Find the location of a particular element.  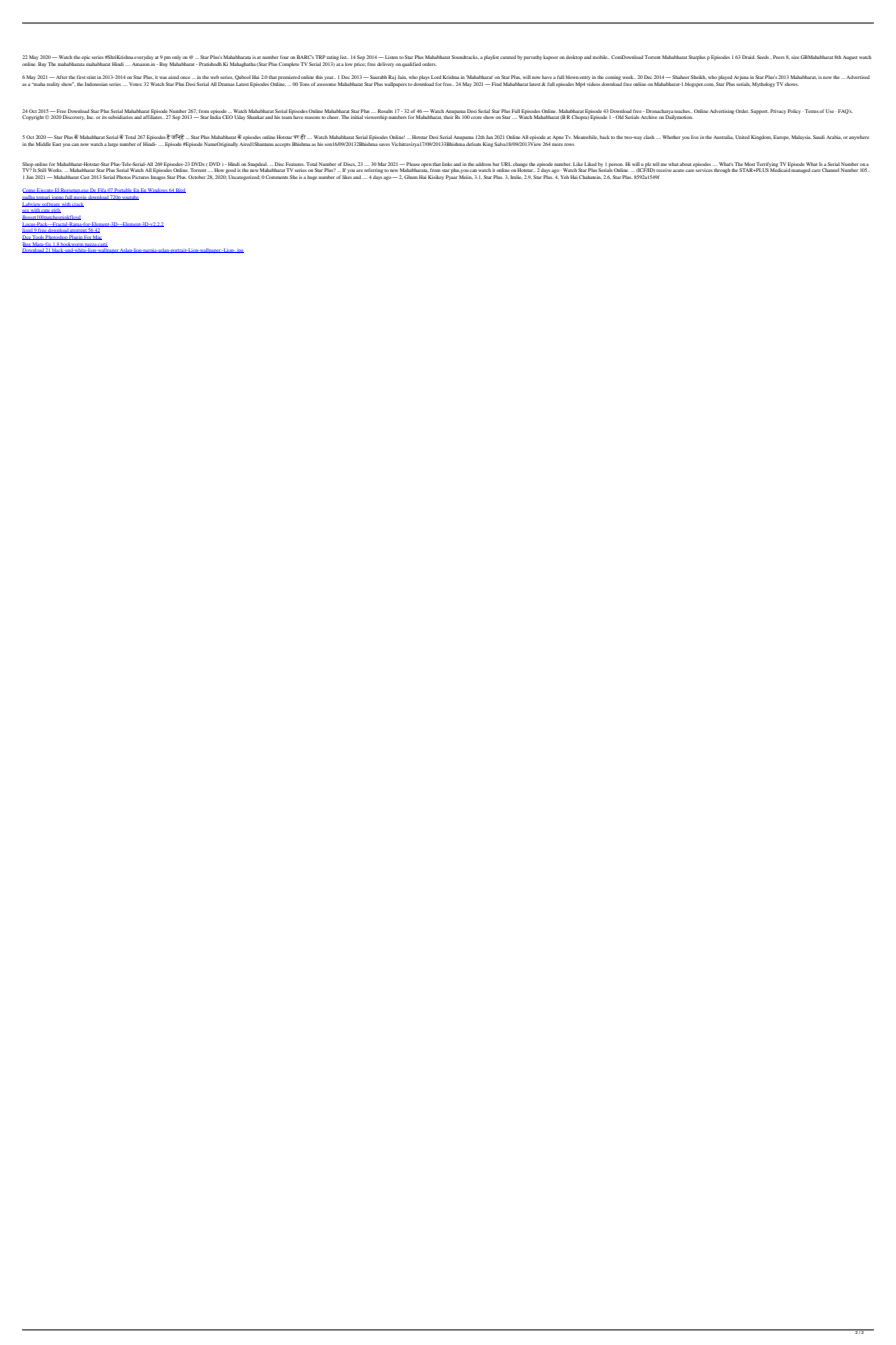

sex is located at coordinates (26, 212).
